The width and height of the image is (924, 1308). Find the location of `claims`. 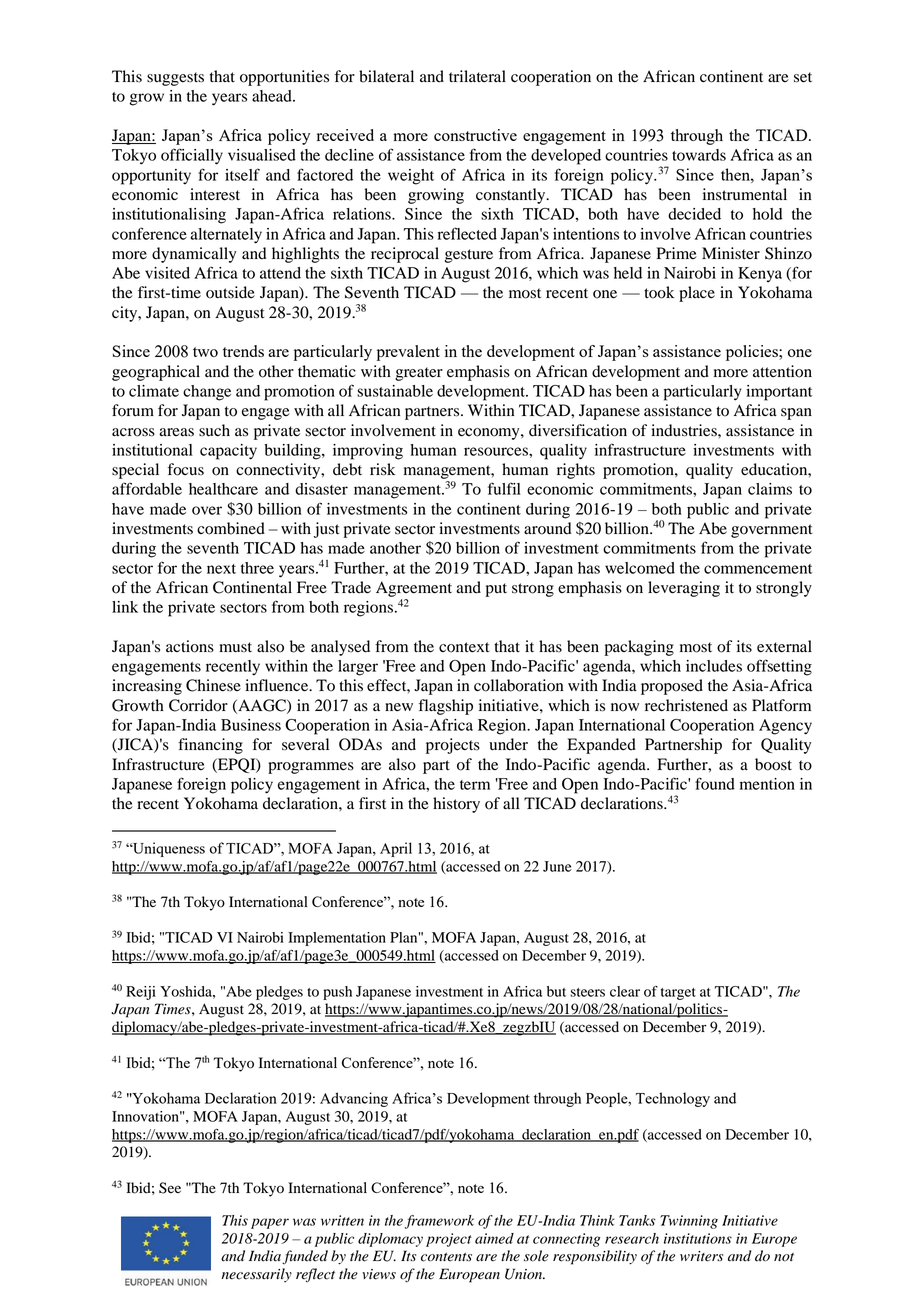

claims is located at coordinates (770, 489).
